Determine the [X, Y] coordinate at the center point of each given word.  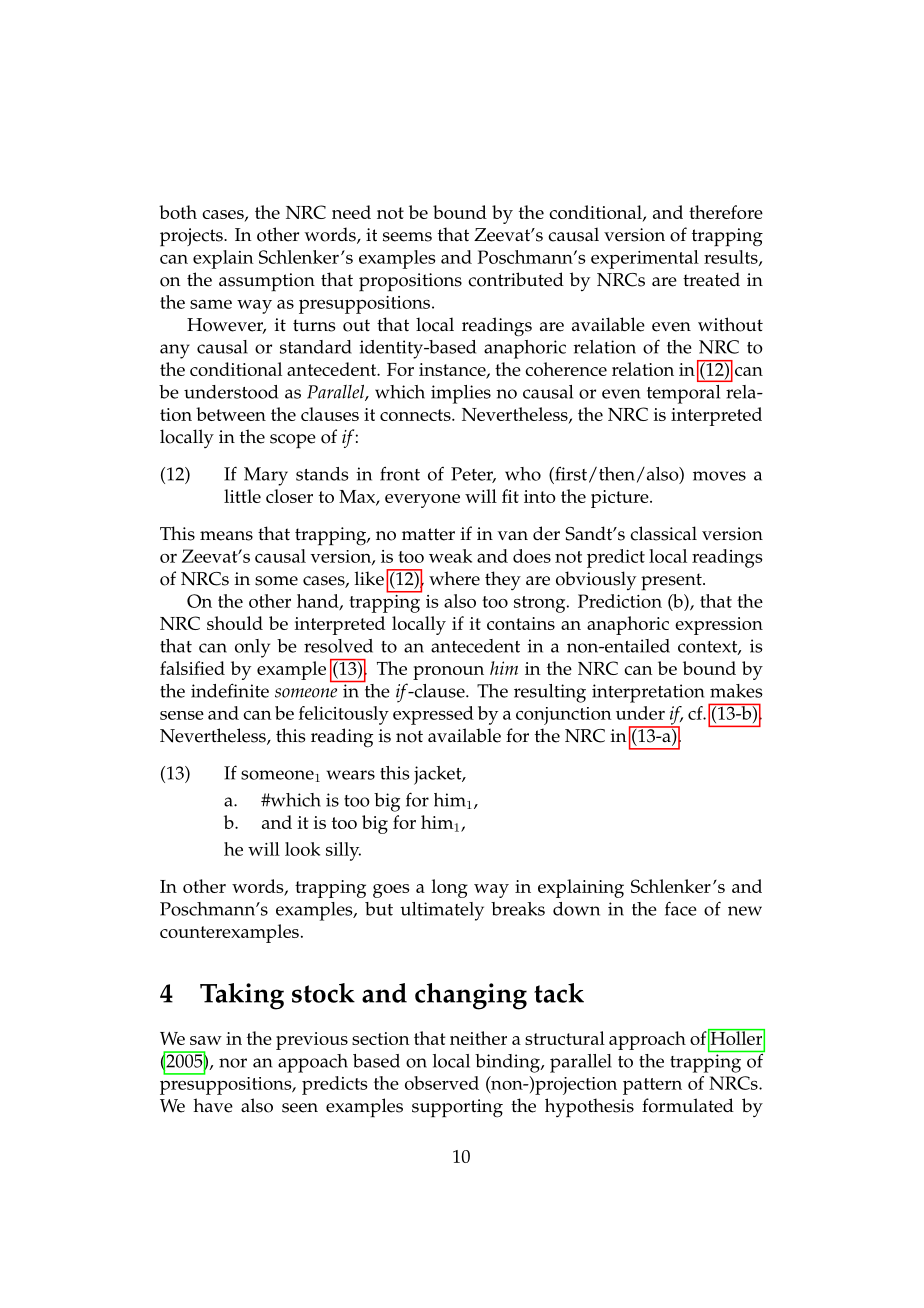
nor [233, 1063]
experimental [645, 259]
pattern [652, 1086]
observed [442, 1083]
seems [407, 237]
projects [192, 237]
